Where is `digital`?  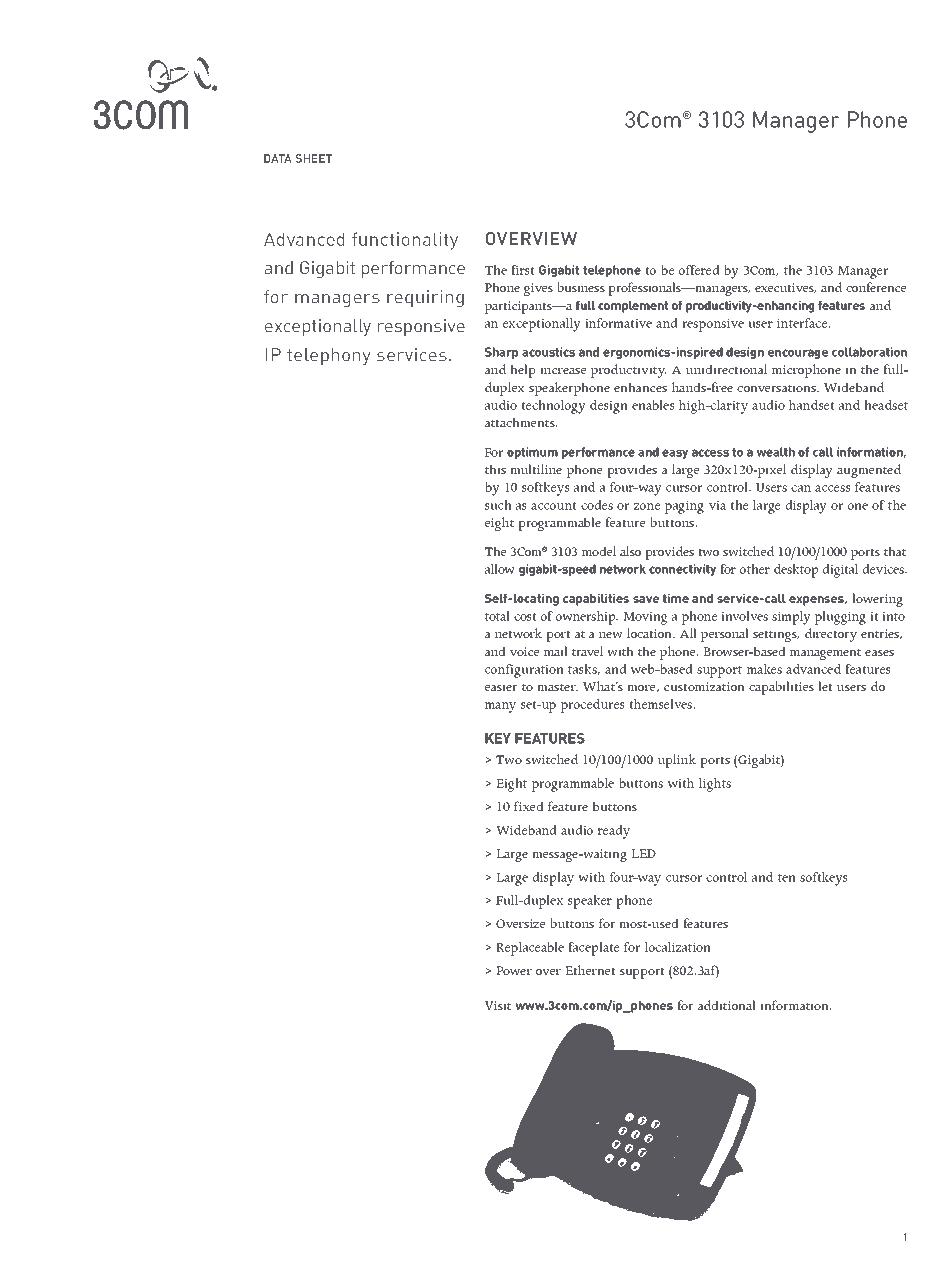
digital is located at coordinates (840, 571).
